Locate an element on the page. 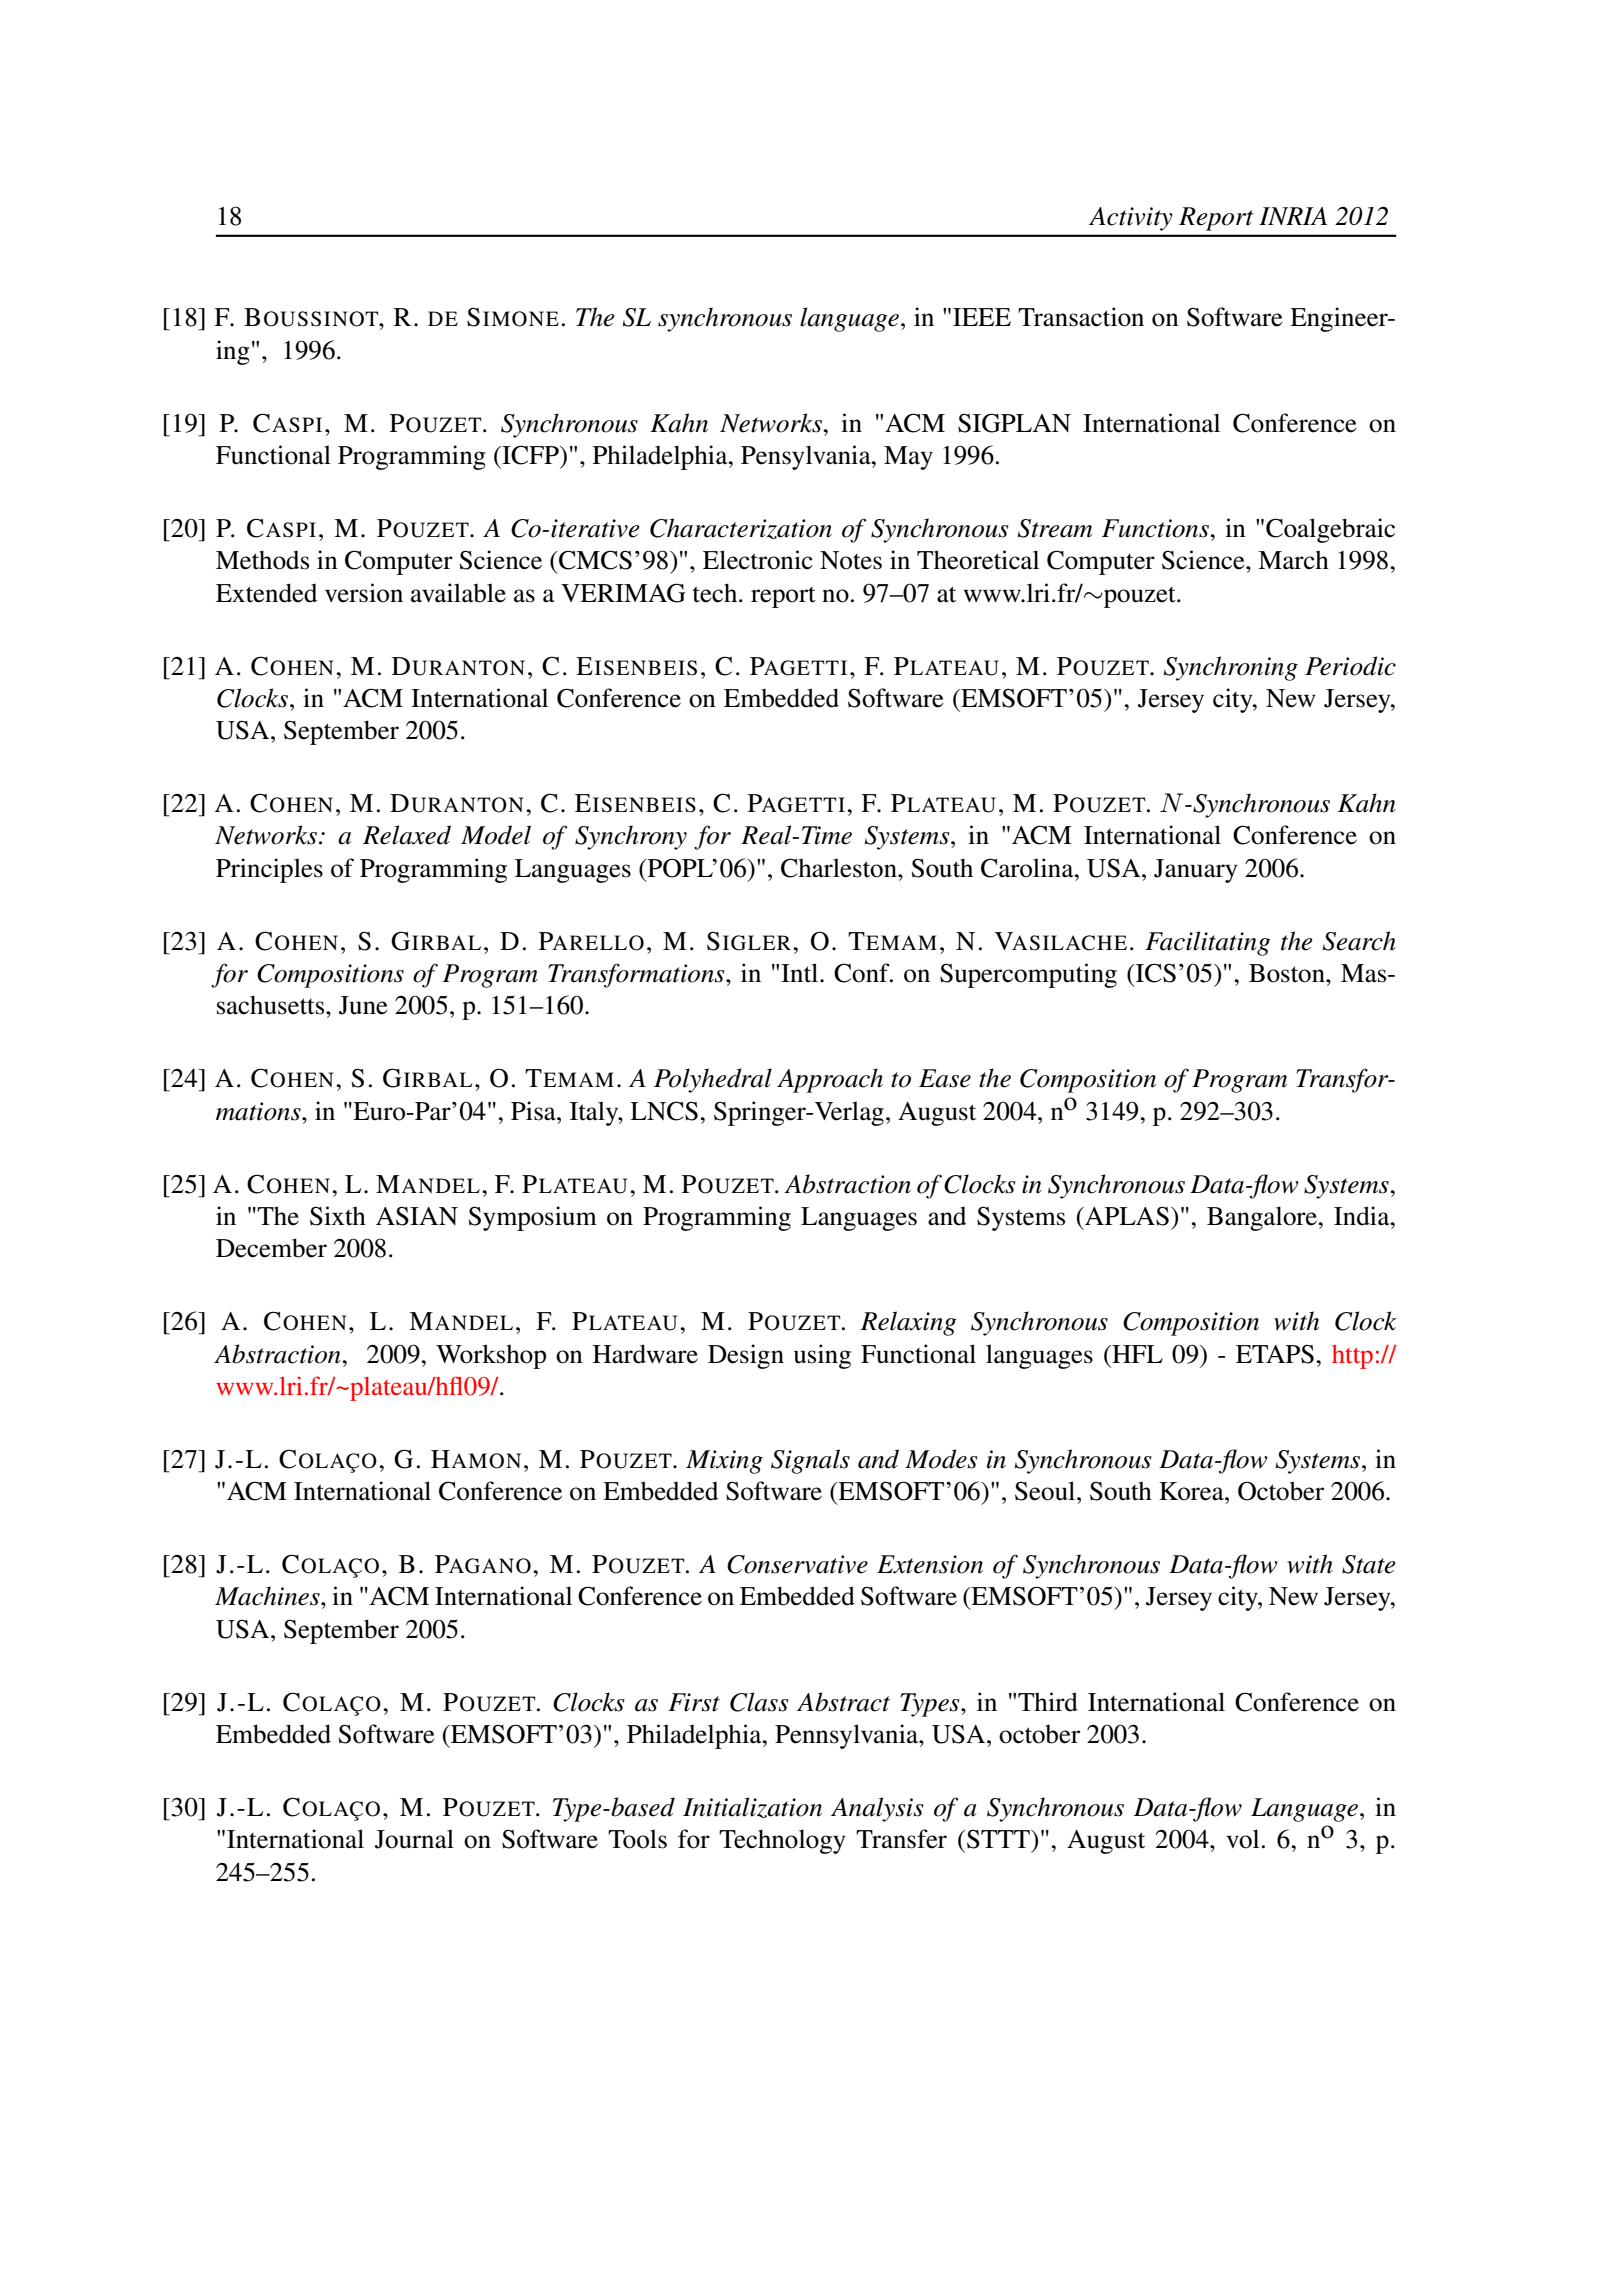 The width and height of the image is (1612, 2280). Initialization is located at coordinates (752, 1807).
